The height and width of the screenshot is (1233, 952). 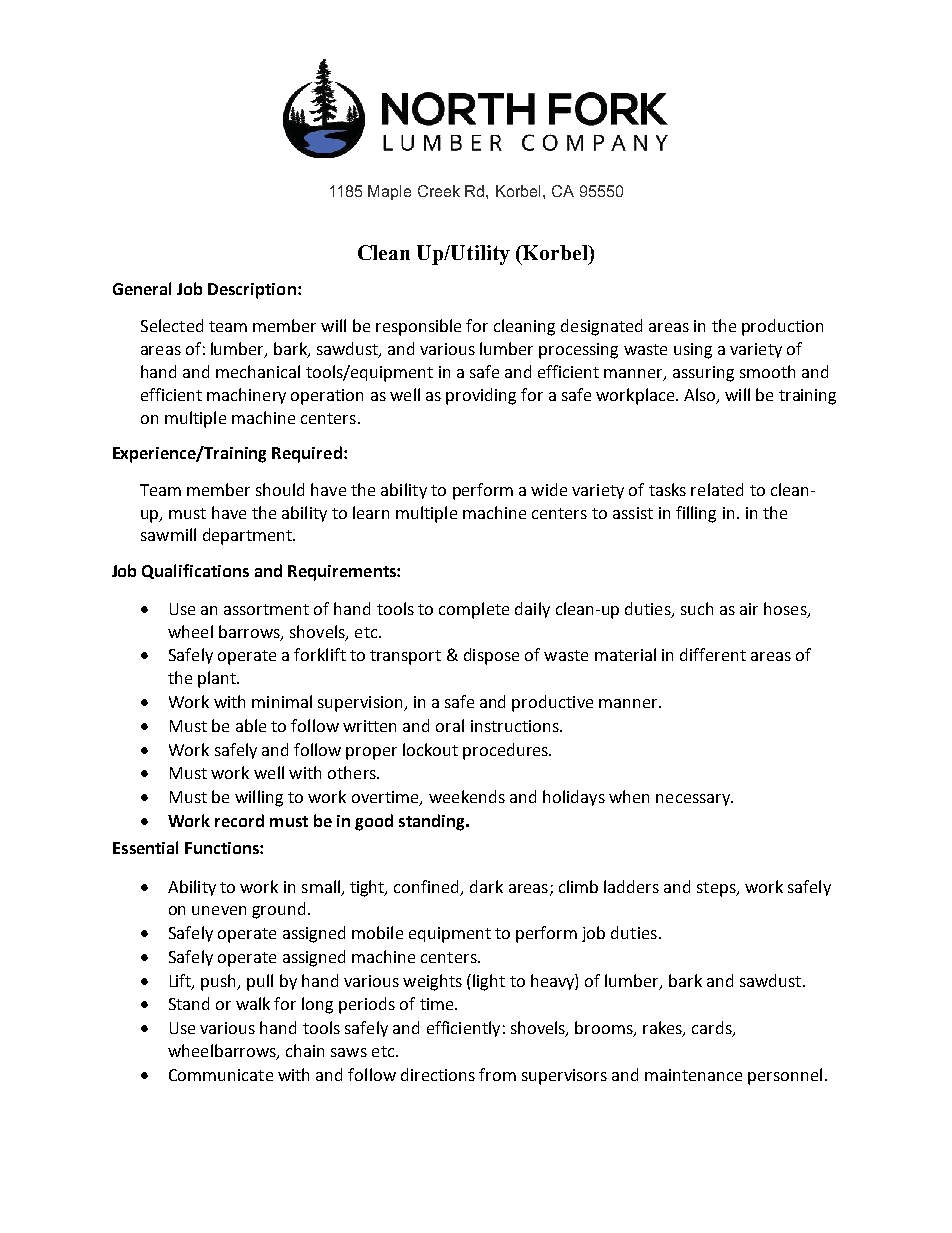 What do you see at coordinates (438, 1074) in the screenshot?
I see `directions` at bounding box center [438, 1074].
